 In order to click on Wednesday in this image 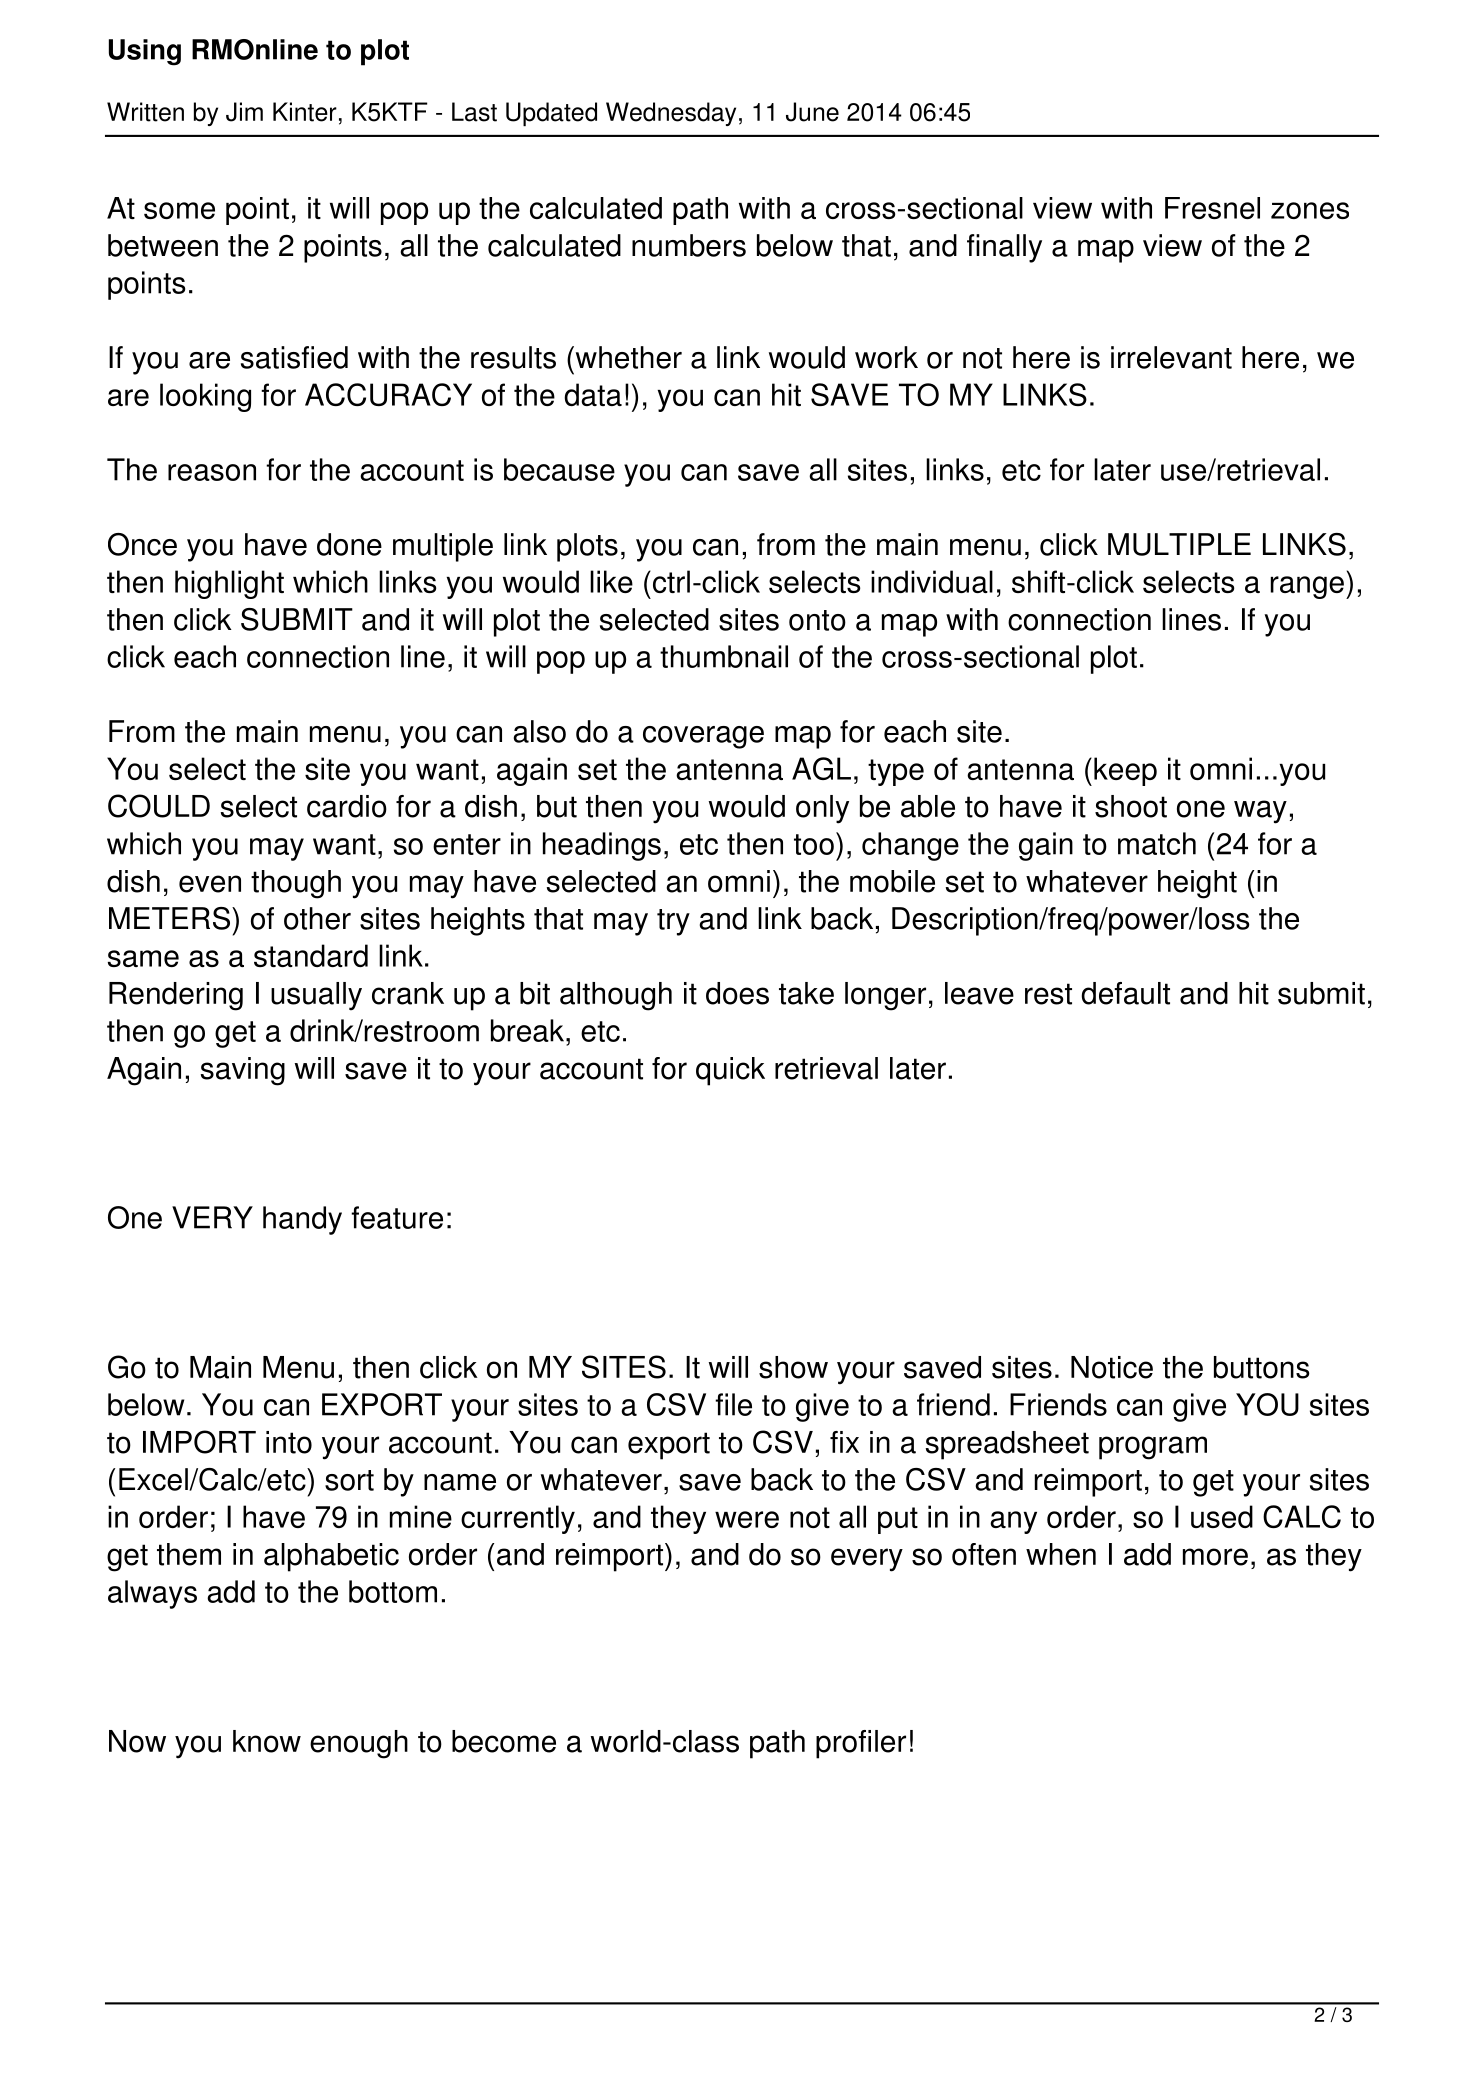, I will do `click(671, 114)`.
